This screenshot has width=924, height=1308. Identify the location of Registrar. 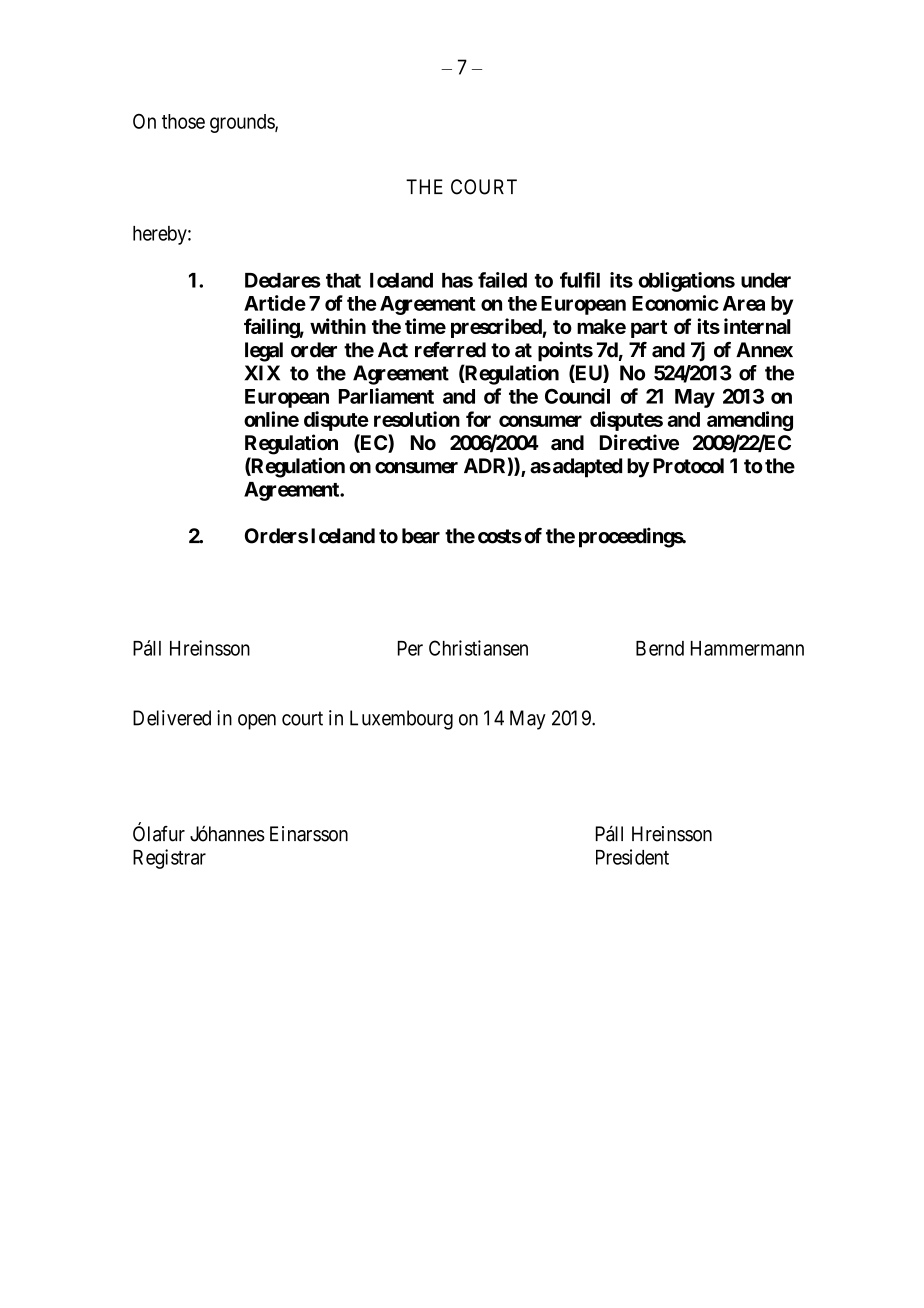
(169, 859).
